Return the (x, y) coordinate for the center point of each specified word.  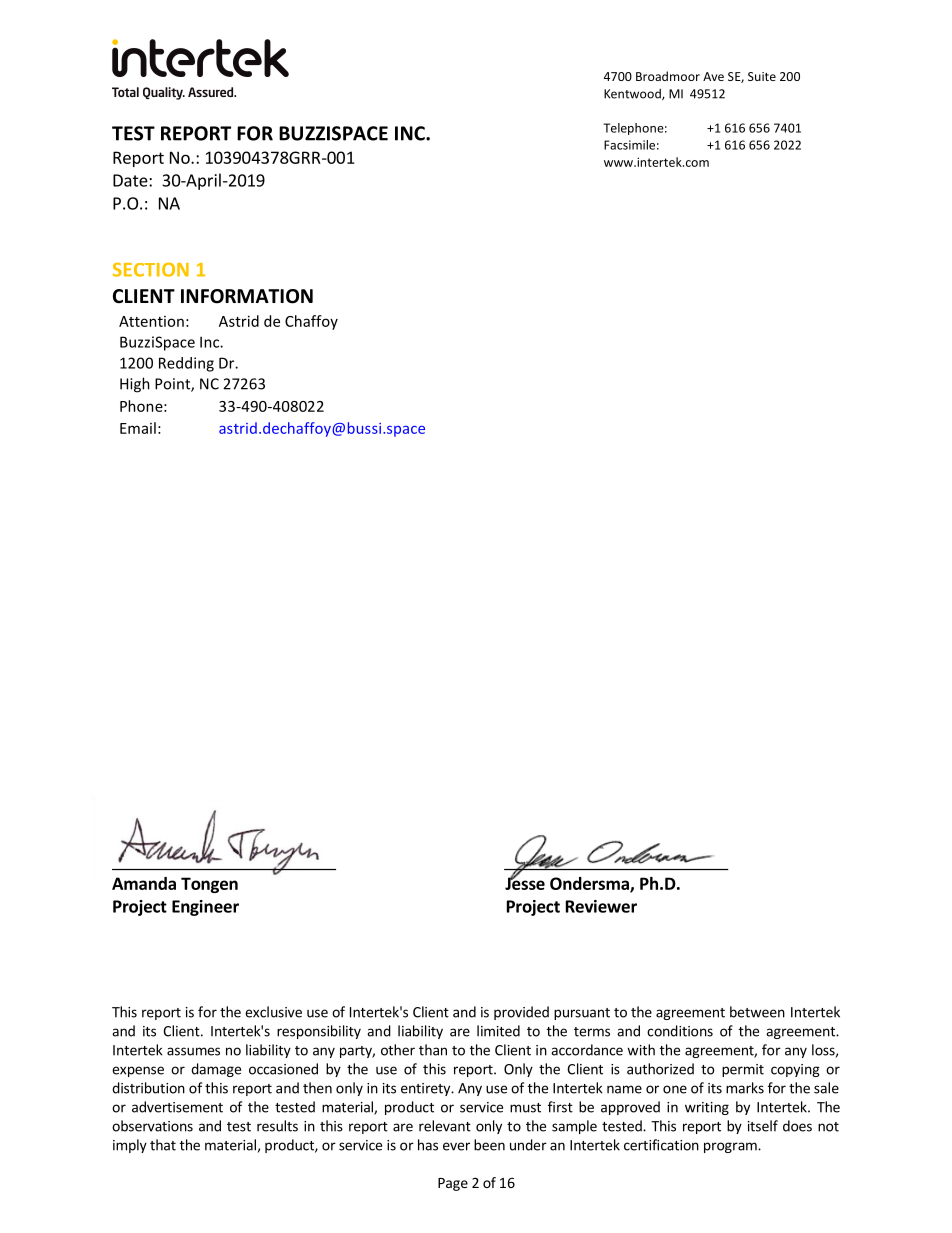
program (731, 1147)
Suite (762, 76)
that (163, 1145)
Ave (713, 76)
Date (131, 180)
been (489, 1145)
